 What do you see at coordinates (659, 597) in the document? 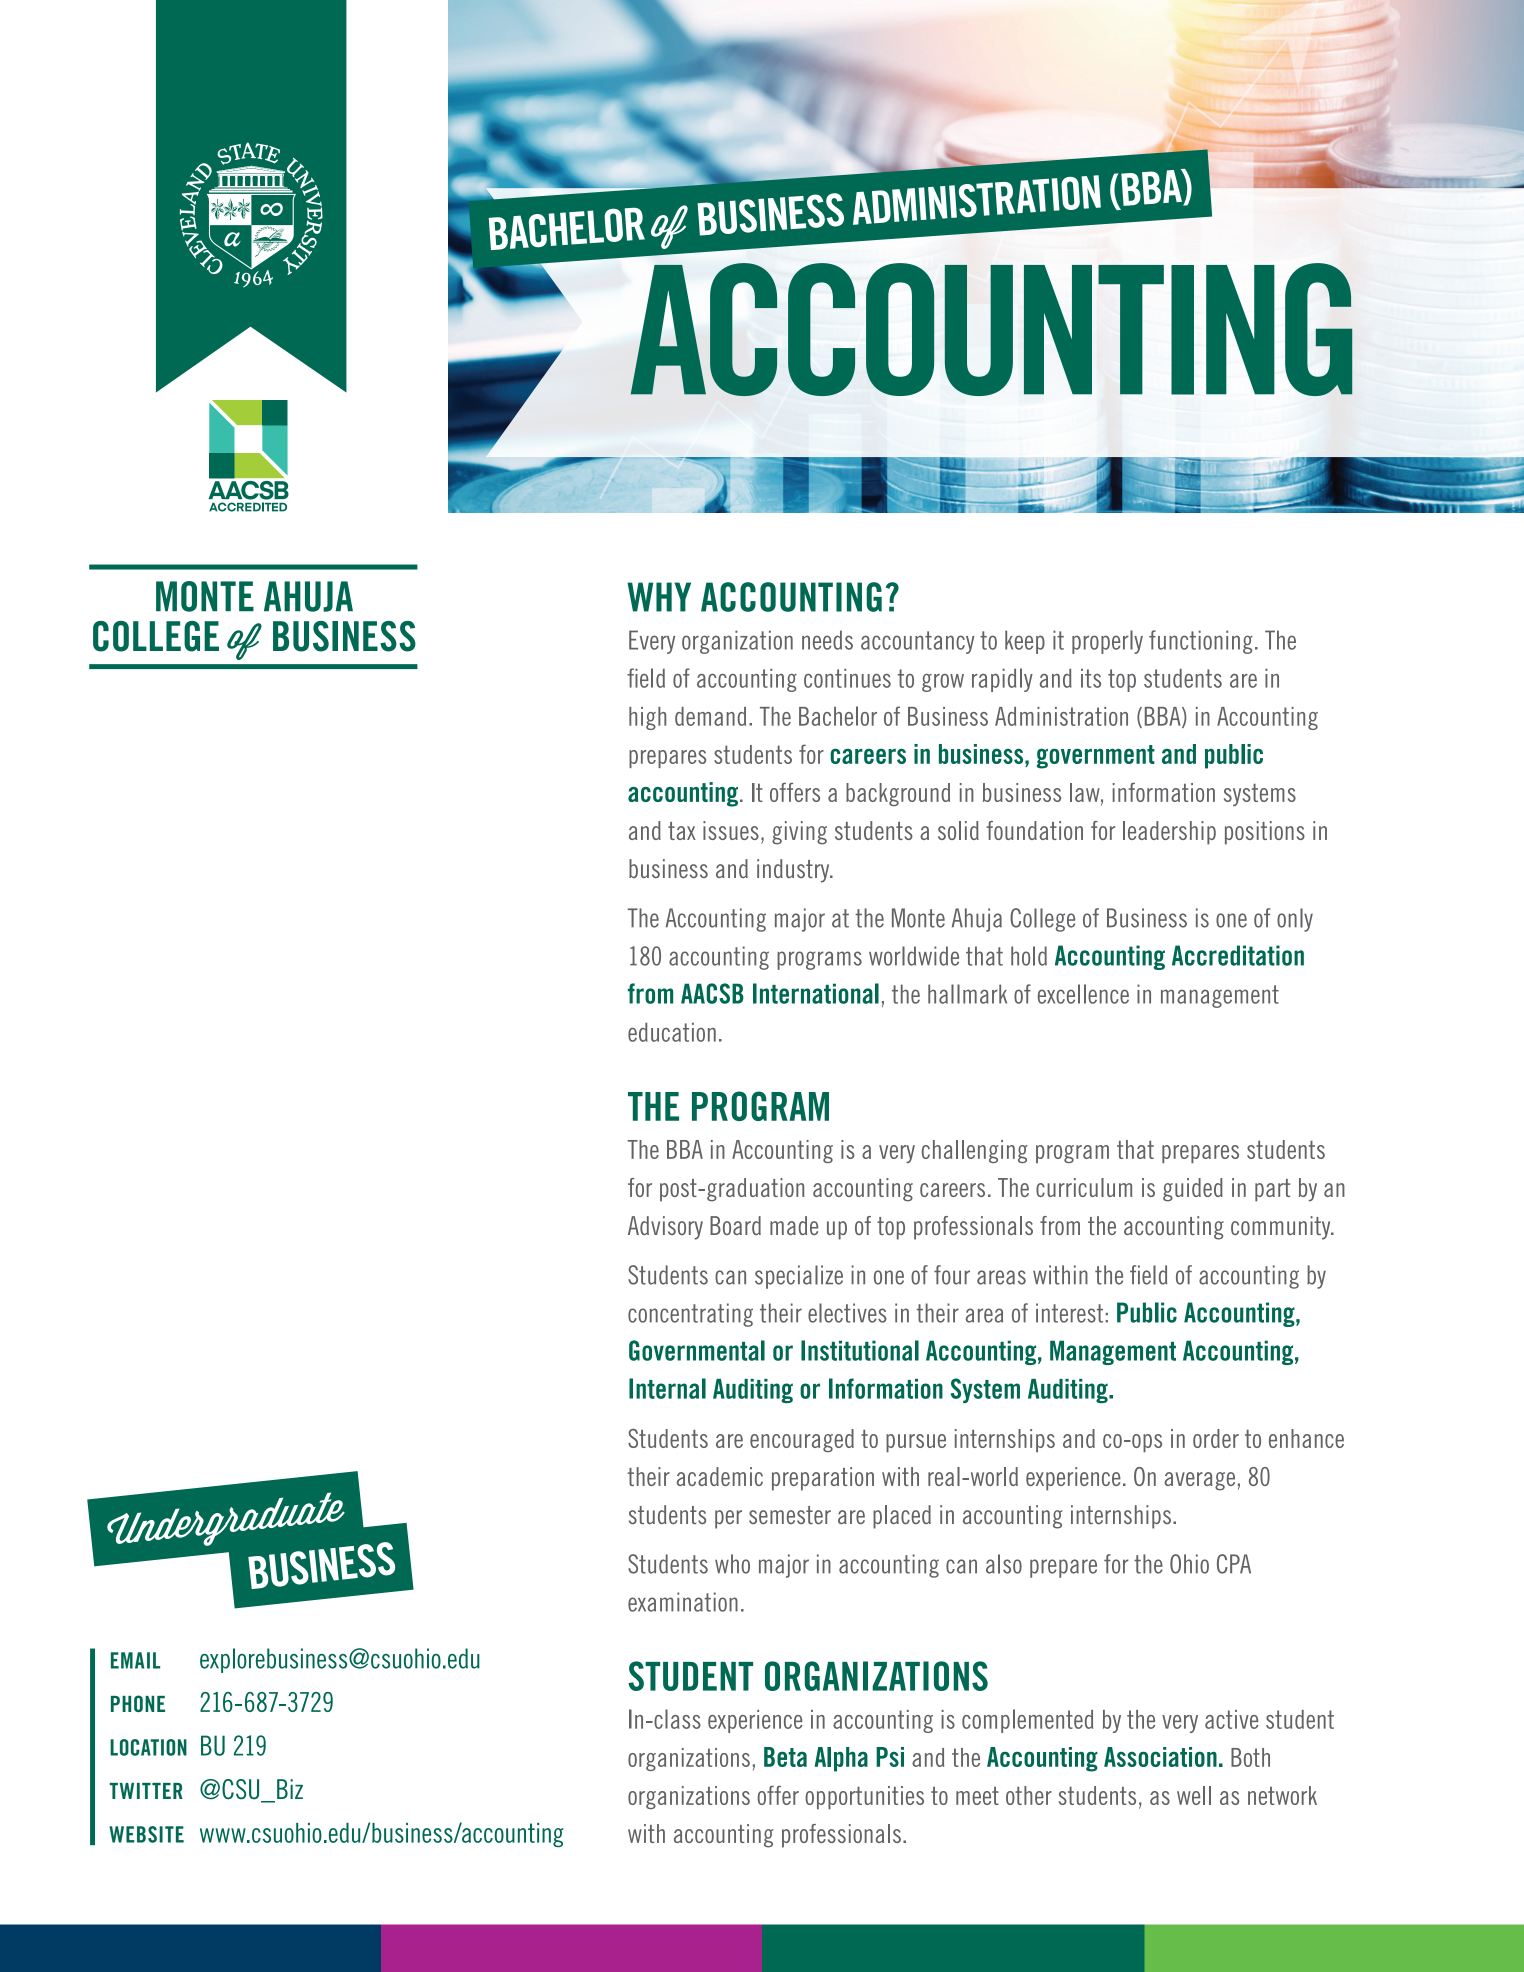
I see `WHY` at bounding box center [659, 597].
